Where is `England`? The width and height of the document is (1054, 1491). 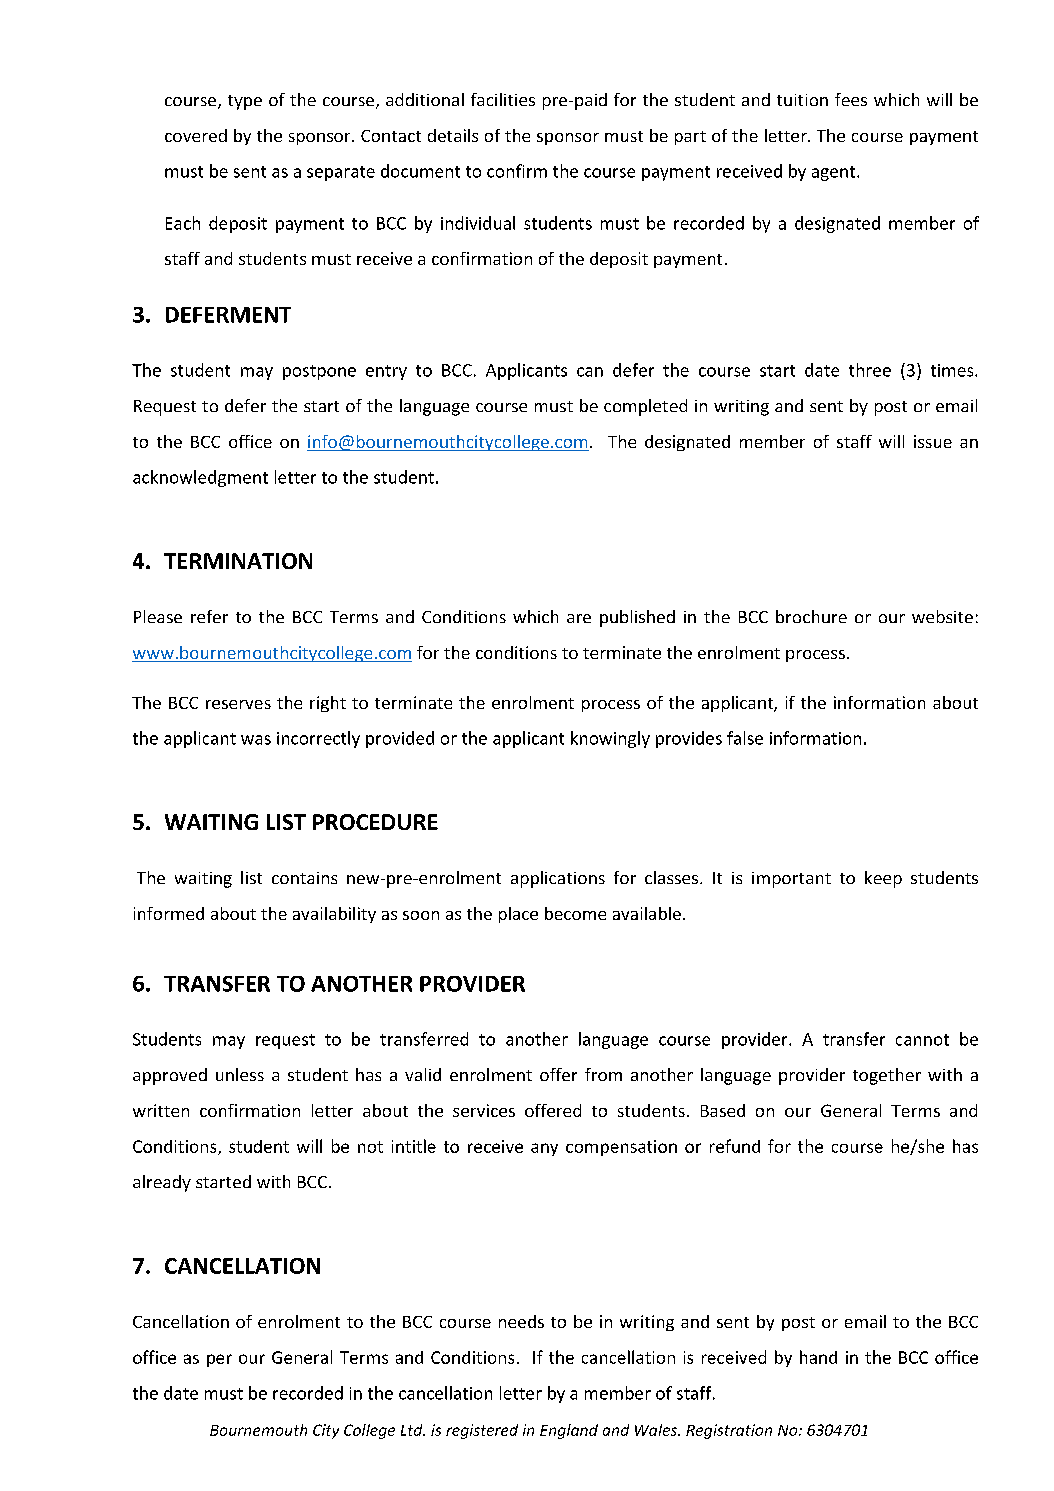 England is located at coordinates (569, 1431).
